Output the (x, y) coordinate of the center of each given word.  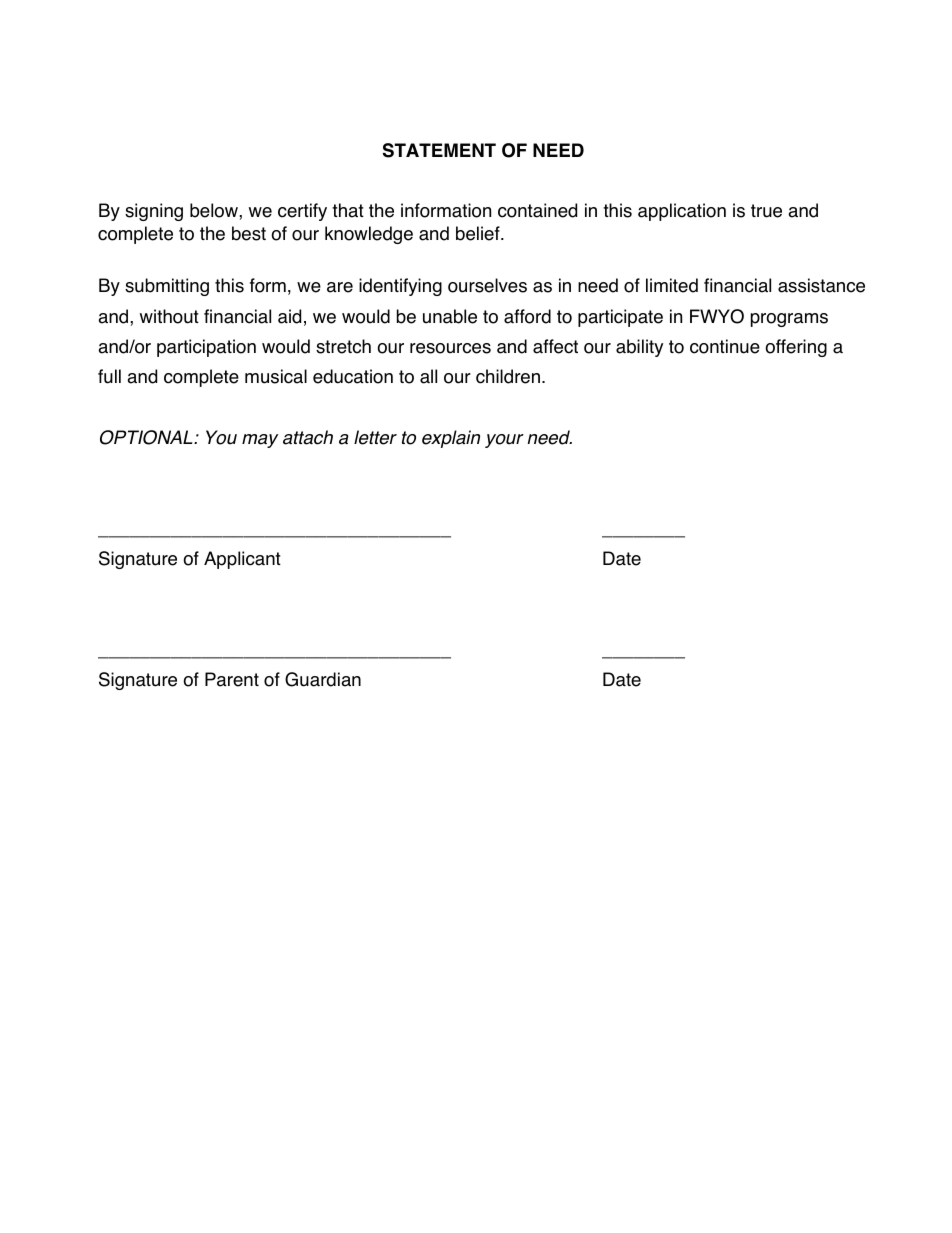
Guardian (323, 679)
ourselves (487, 285)
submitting (167, 287)
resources (450, 348)
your (504, 441)
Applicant (242, 560)
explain (451, 439)
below (215, 210)
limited (672, 285)
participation (206, 348)
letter (375, 437)
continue (725, 346)
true (766, 211)
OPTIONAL (147, 437)
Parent (232, 679)
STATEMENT (439, 150)
